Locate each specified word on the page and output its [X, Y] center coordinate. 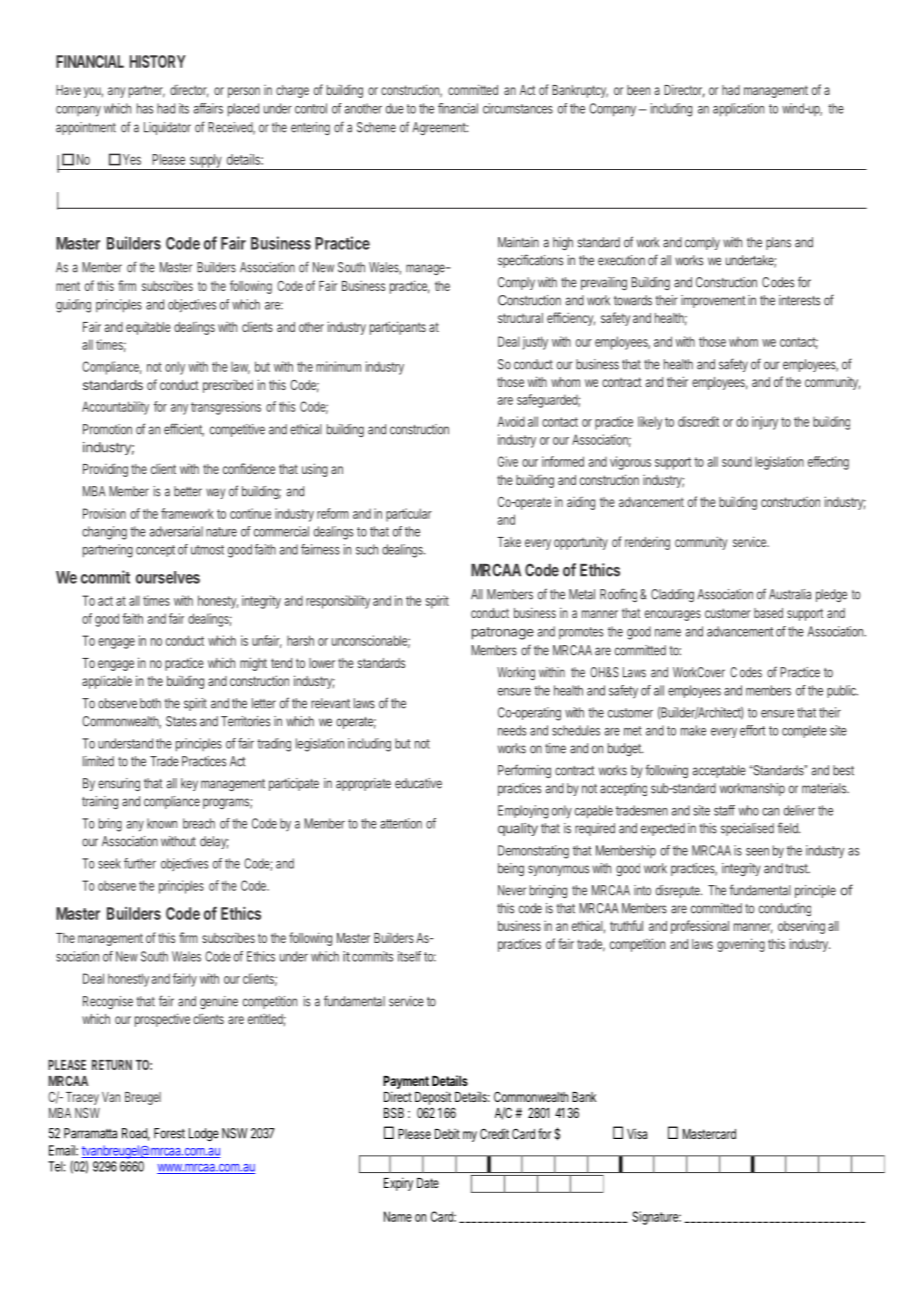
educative [418, 783]
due [395, 108]
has [145, 108]
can [770, 812]
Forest [169, 1133]
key [189, 784]
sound [737, 462]
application [738, 110]
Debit [447, 1133]
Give [508, 461]
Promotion [107, 429]
